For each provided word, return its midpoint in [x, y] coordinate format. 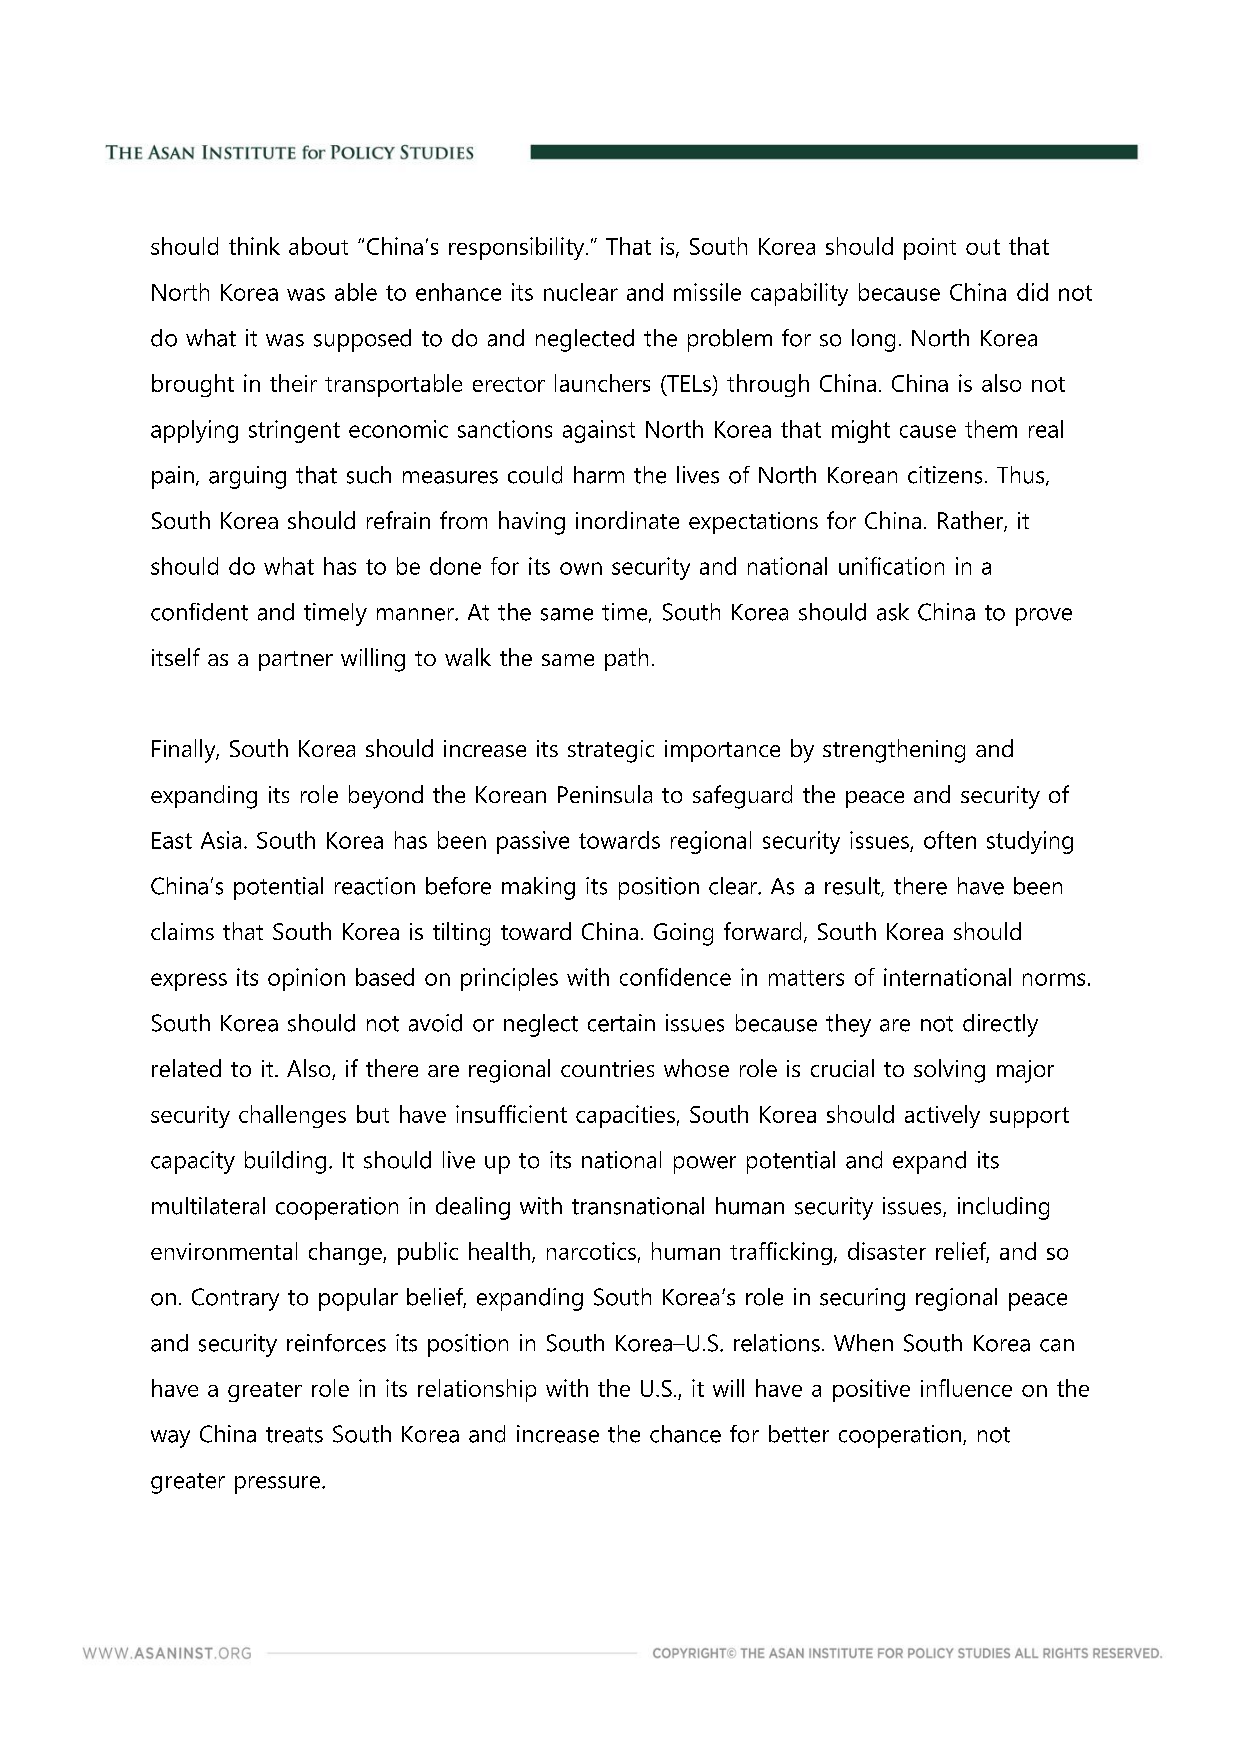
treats [294, 1435]
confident [199, 612]
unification [891, 566]
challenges [292, 1116]
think [254, 246]
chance [685, 1434]
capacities [625, 1116]
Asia [221, 840]
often [950, 840]
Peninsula [605, 794]
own [581, 568]
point [930, 249]
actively [942, 1116]
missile [707, 292]
